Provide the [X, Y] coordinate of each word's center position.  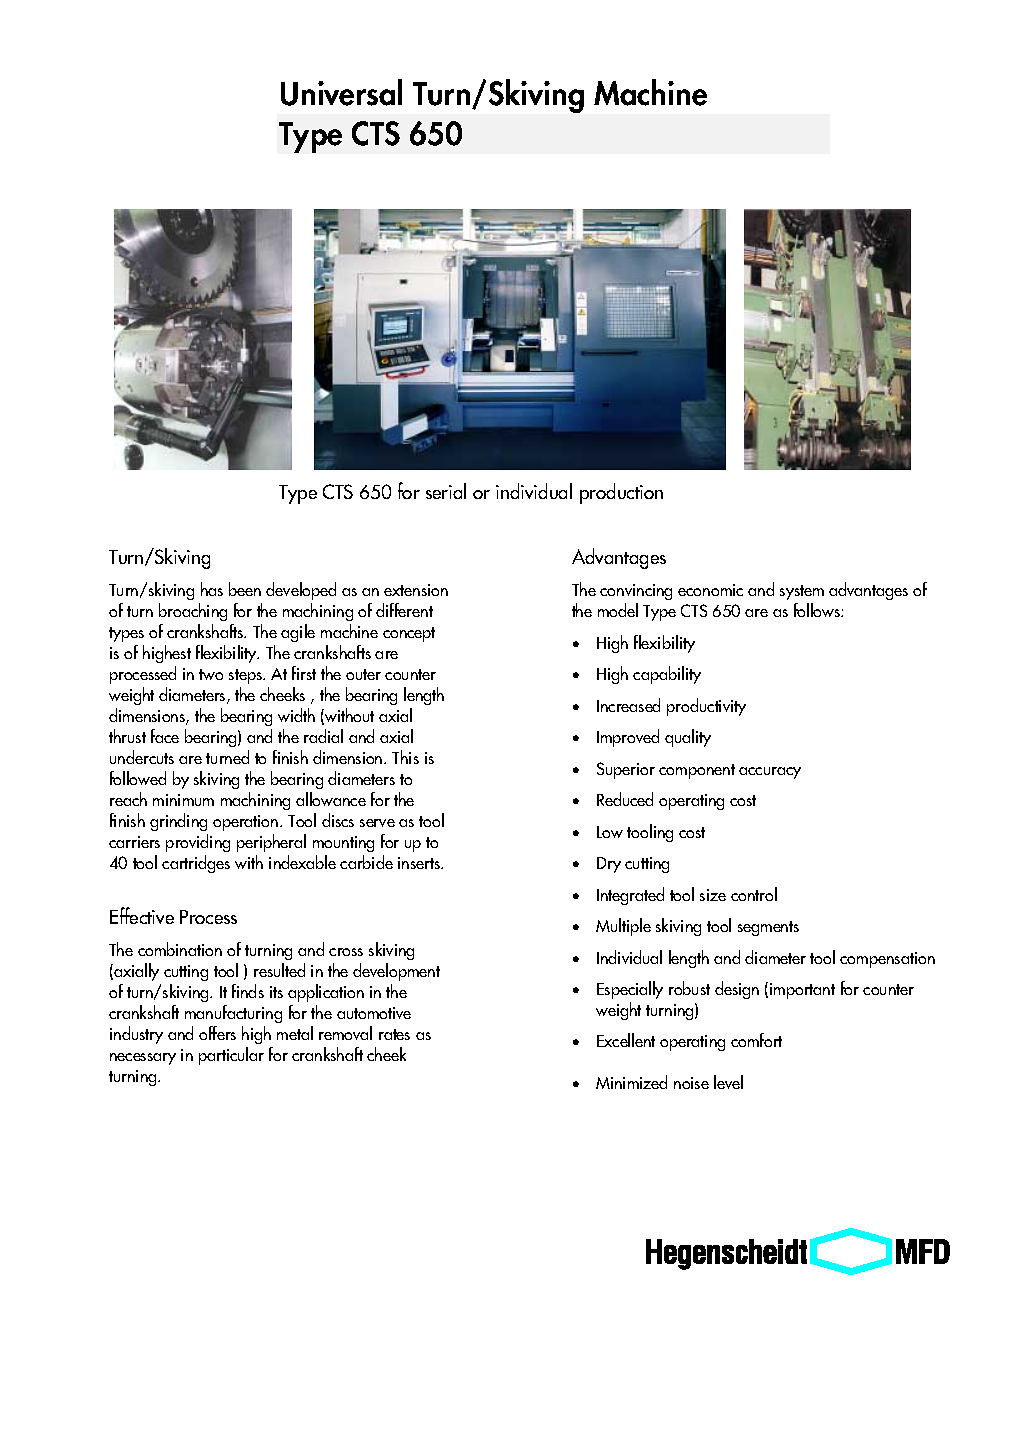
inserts [420, 863]
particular [231, 1056]
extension [416, 590]
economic [710, 590]
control [754, 894]
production [621, 493]
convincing [636, 594]
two [211, 674]
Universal [341, 92]
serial [446, 491]
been [245, 589]
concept [409, 634]
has [212, 589]
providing [198, 845]
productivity [706, 707]
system [802, 594]
